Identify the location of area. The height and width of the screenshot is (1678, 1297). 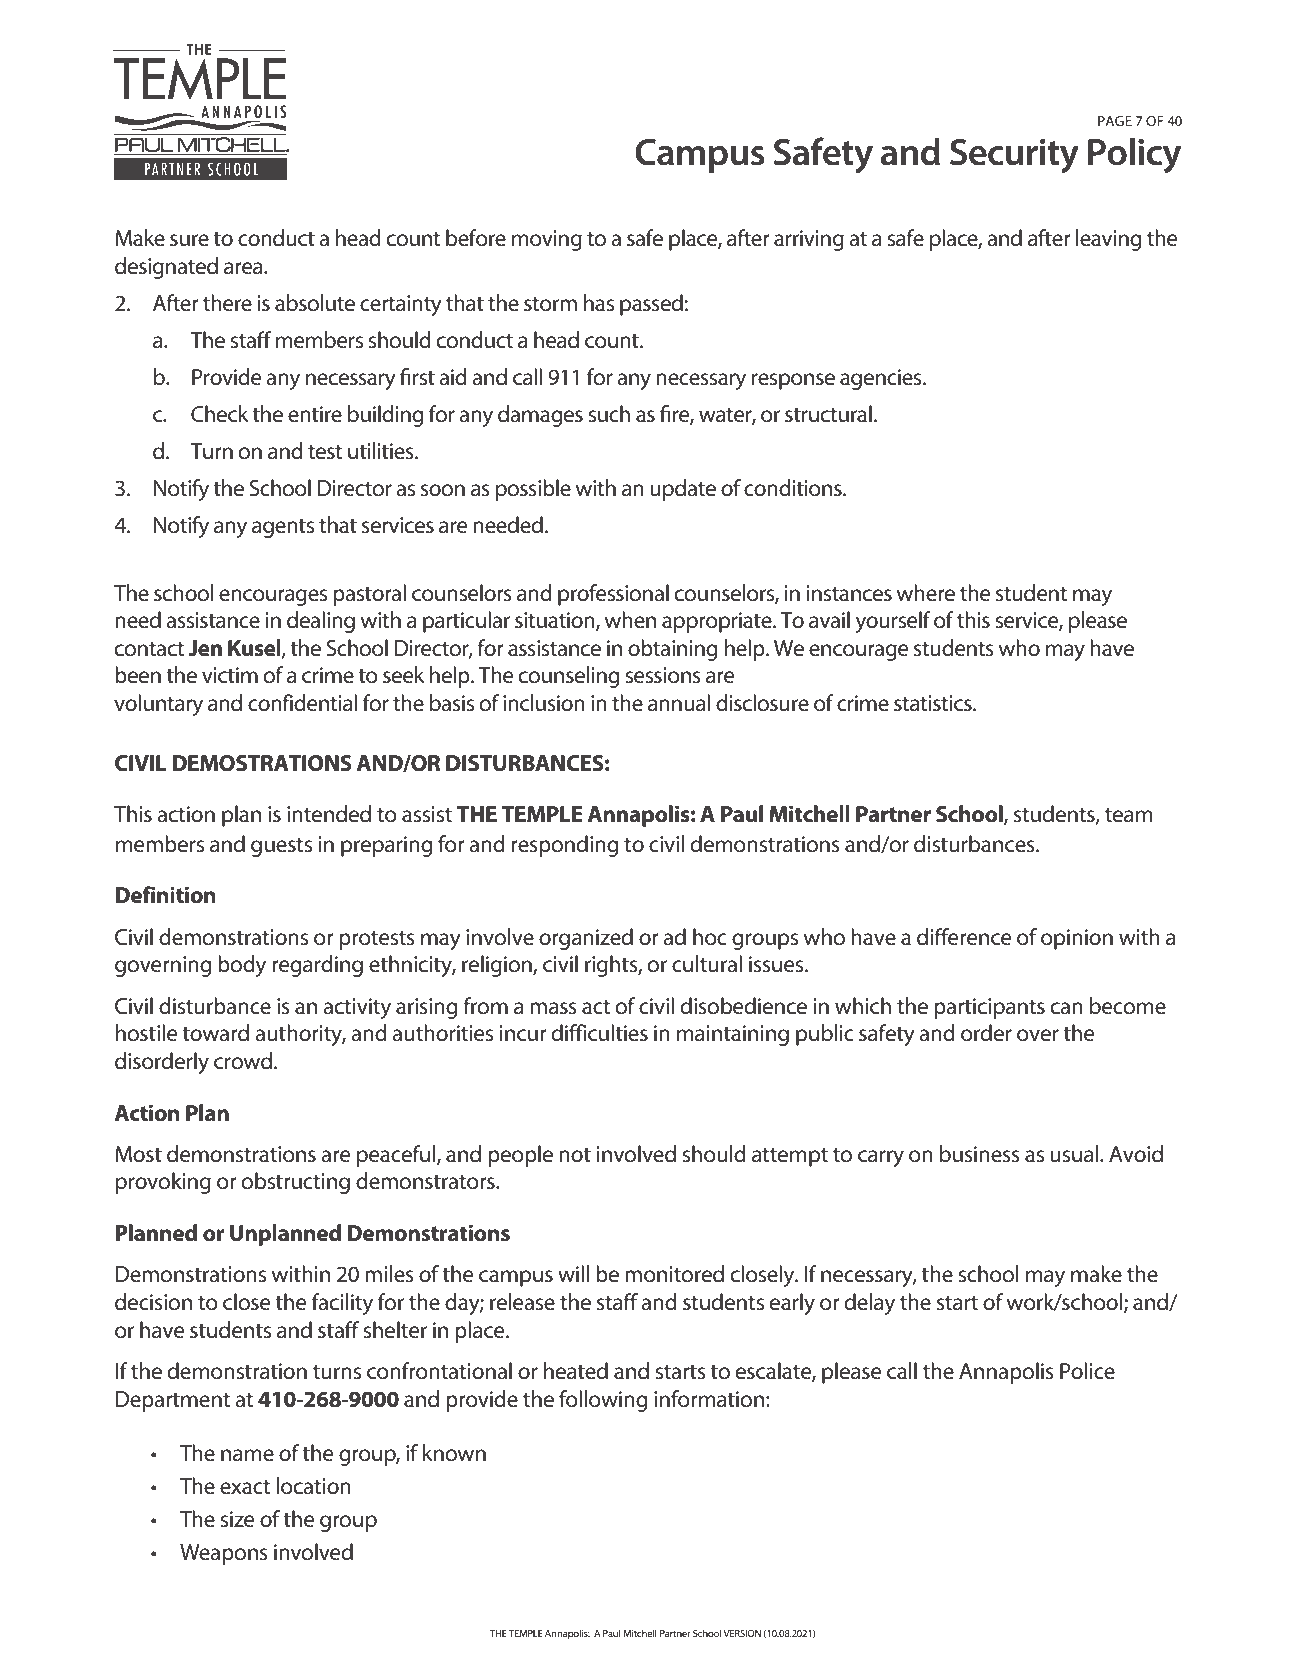
(244, 268).
